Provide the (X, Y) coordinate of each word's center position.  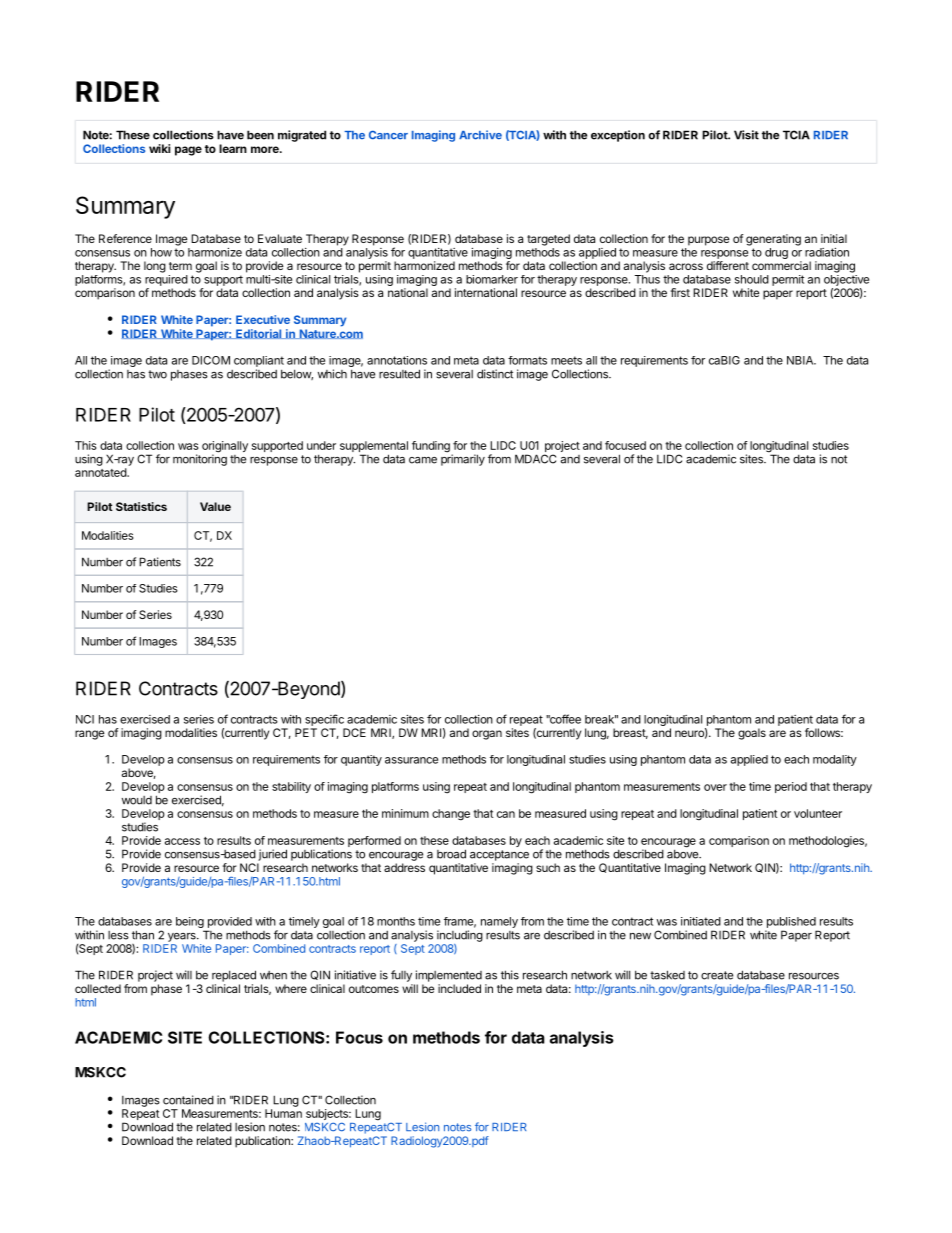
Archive (480, 135)
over (715, 787)
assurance (411, 760)
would (137, 800)
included (459, 988)
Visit (746, 135)
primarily (463, 459)
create (717, 975)
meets (566, 360)
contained (188, 1100)
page (188, 151)
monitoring (200, 459)
